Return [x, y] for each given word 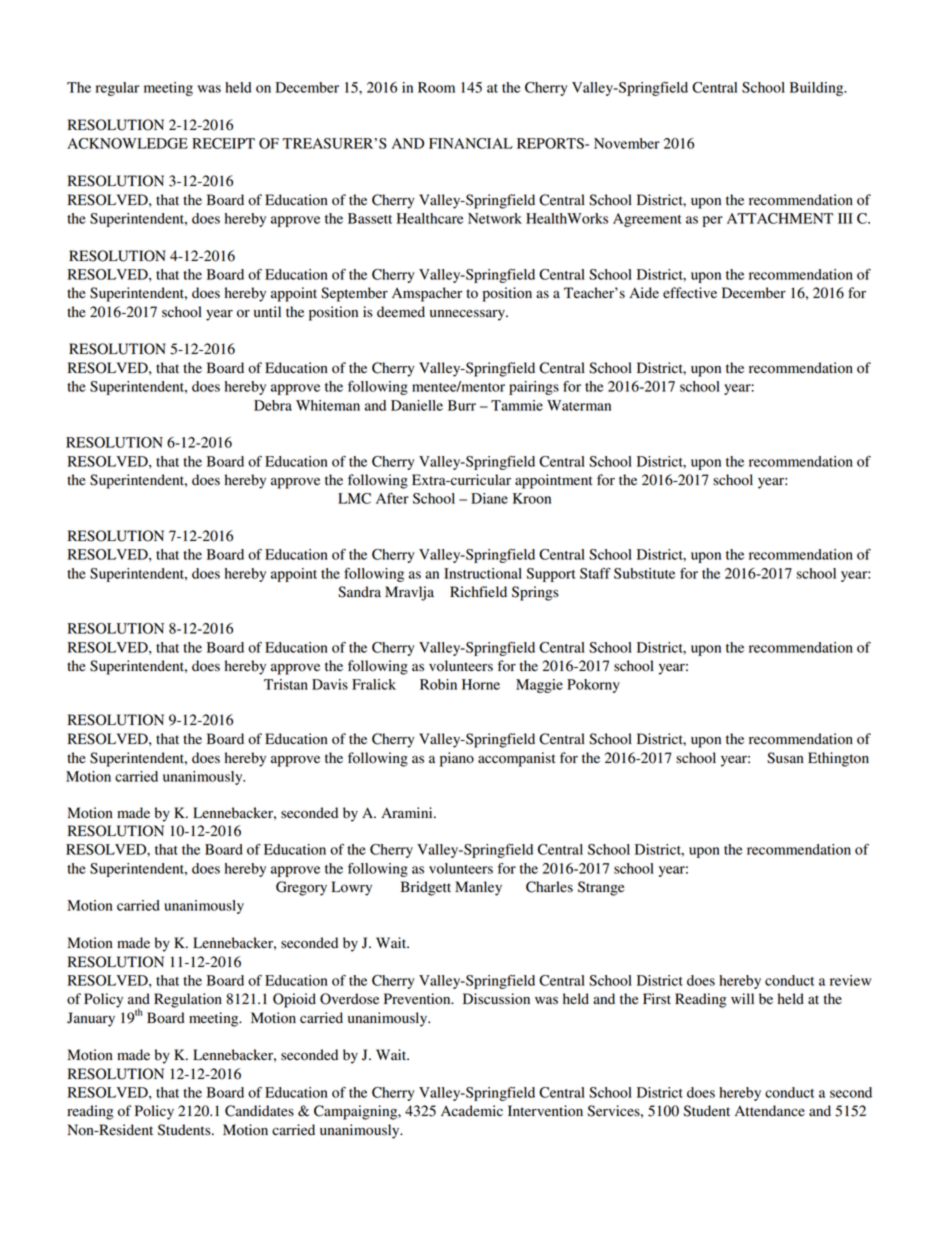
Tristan [286, 684]
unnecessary [468, 315]
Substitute [644, 573]
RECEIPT [223, 143]
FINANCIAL [471, 143]
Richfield [478, 592]
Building [818, 89]
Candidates [259, 1111]
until [267, 311]
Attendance [770, 1111]
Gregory [301, 888]
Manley [478, 888]
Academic [472, 1111]
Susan [785, 758]
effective [690, 293]
